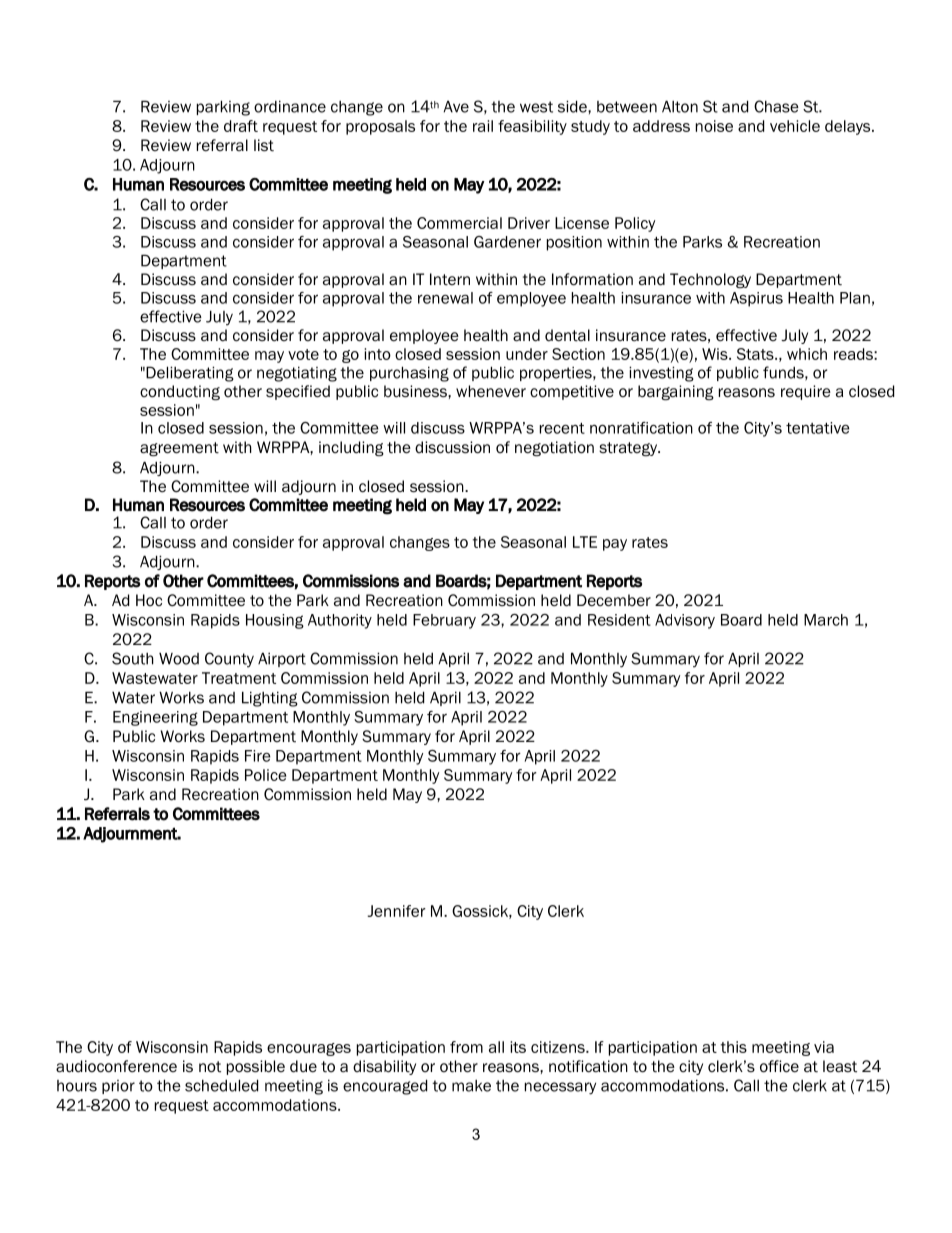 This image has height=1233, width=952. I want to click on Engineering, so click(155, 718).
